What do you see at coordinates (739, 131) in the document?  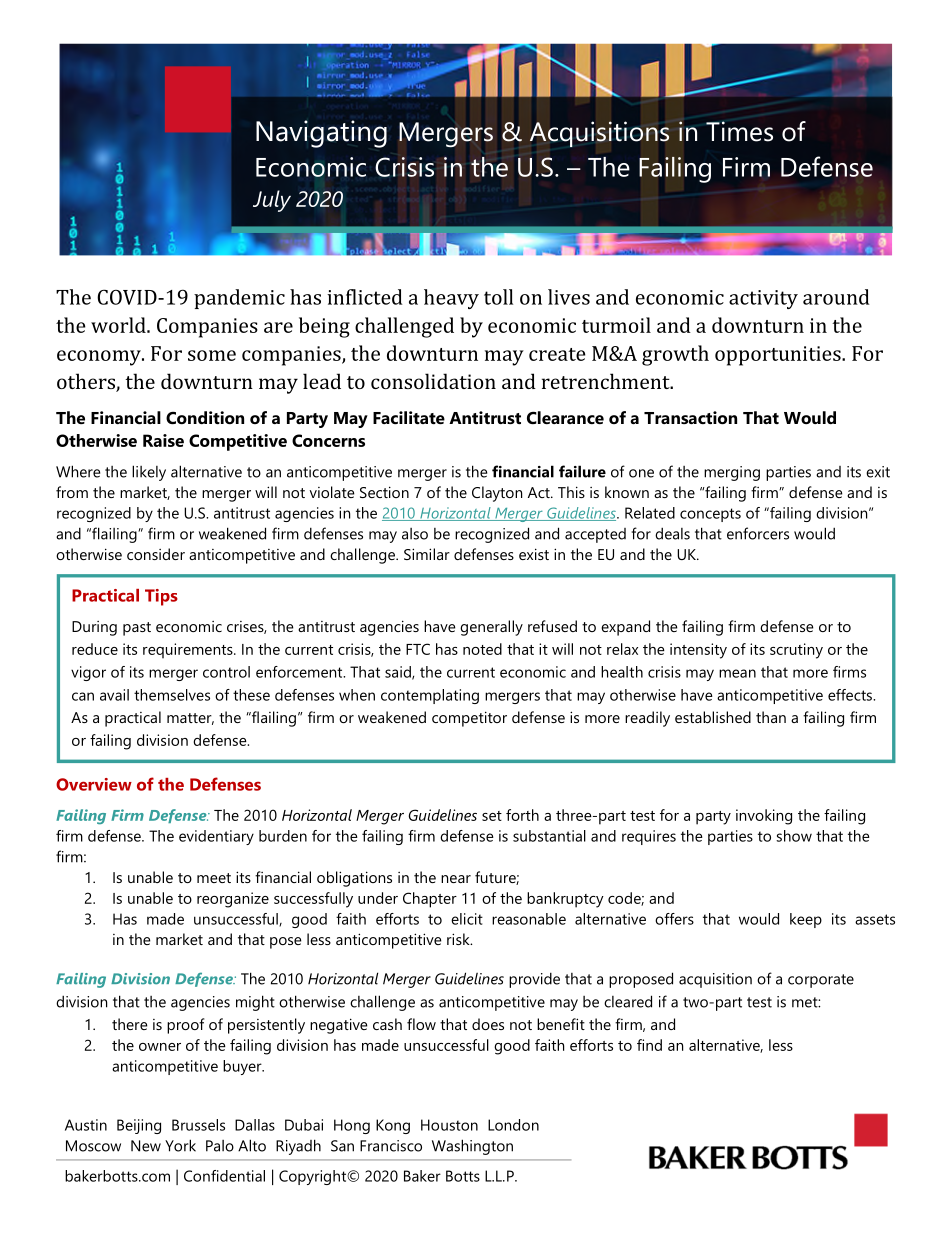 I see `Times` at bounding box center [739, 131].
